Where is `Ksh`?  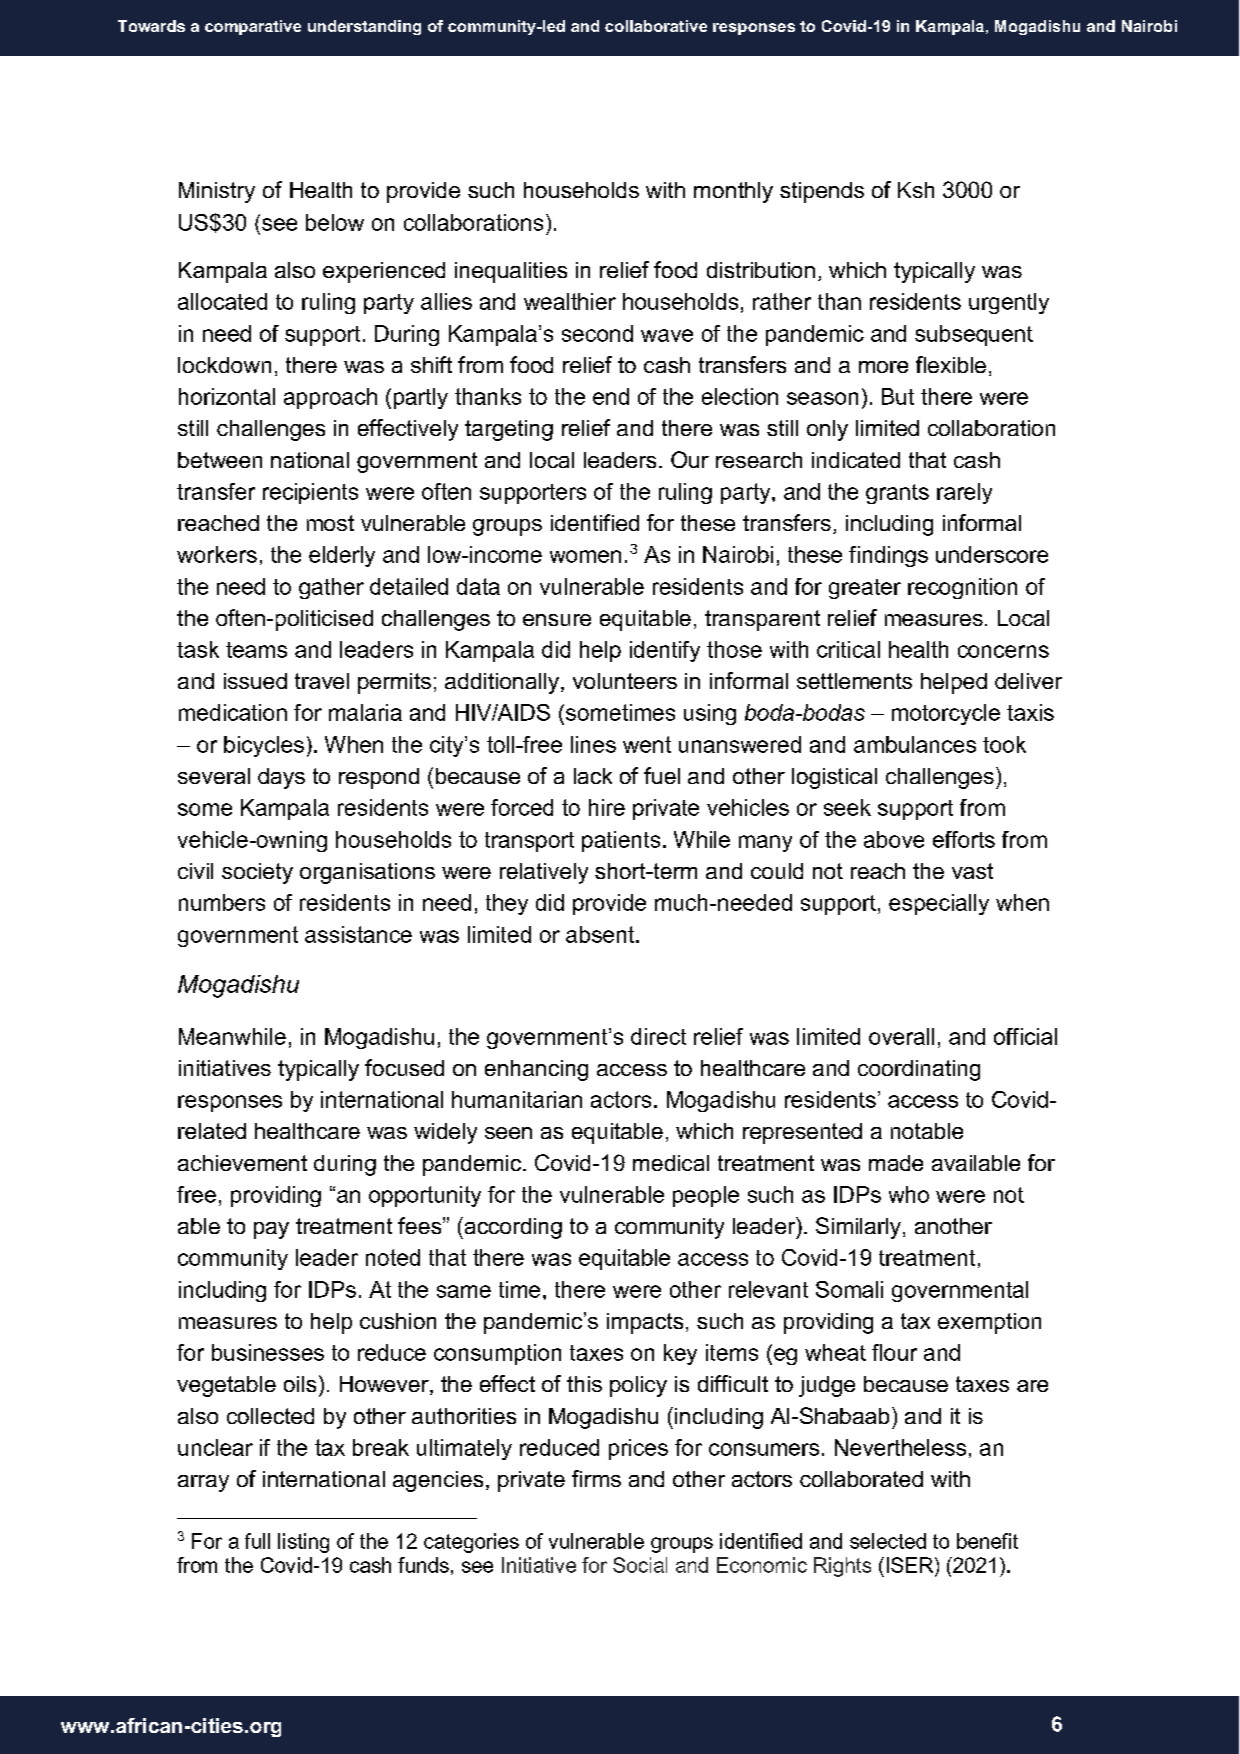 Ksh is located at coordinates (916, 190).
